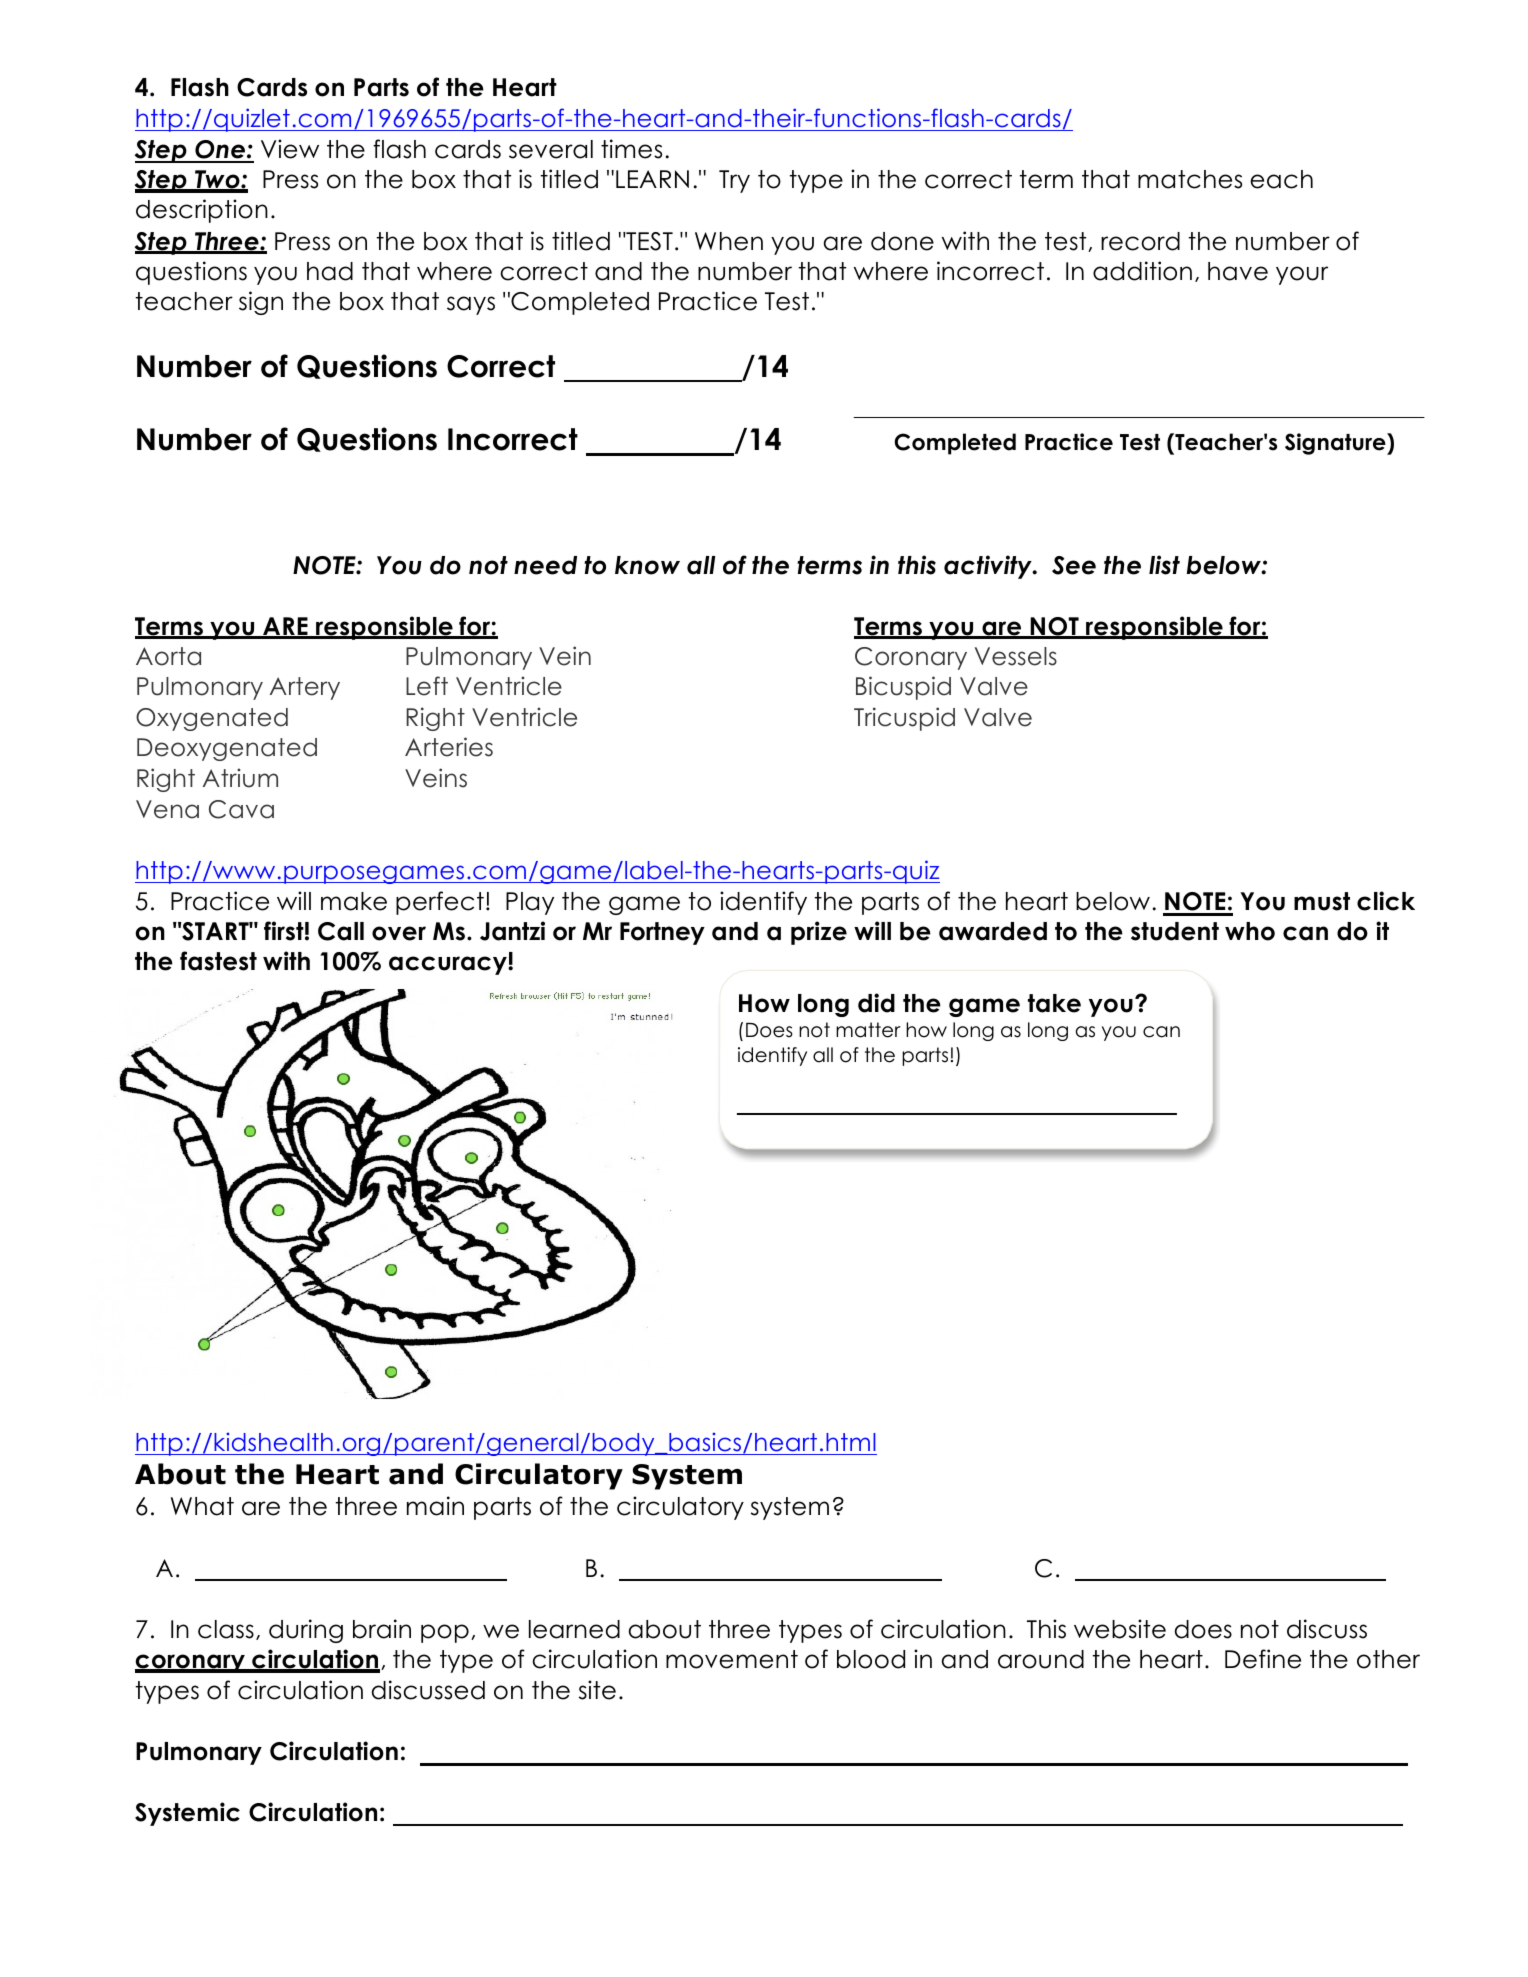  I want to click on make, so click(354, 901).
